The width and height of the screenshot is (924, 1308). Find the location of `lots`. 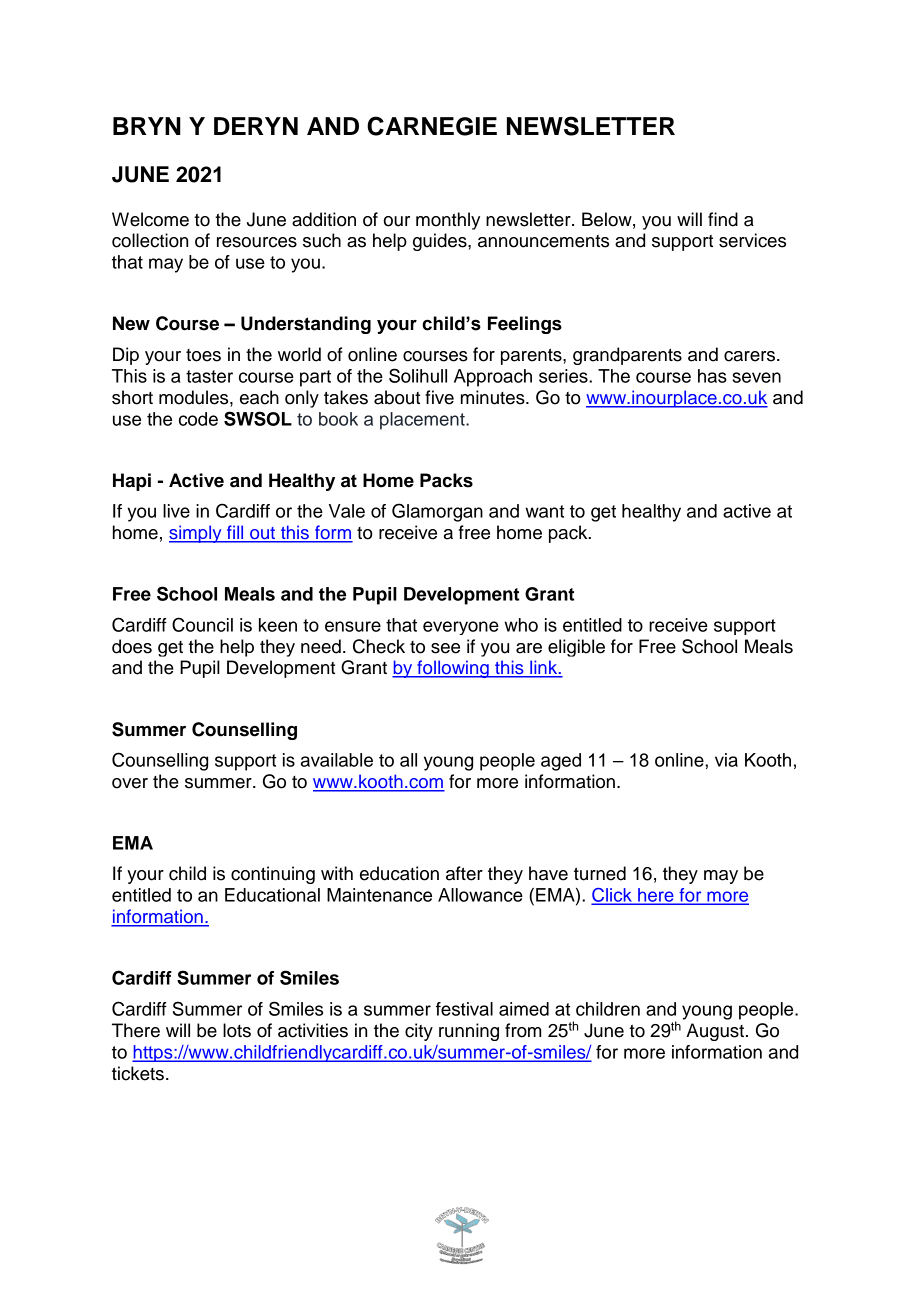

lots is located at coordinates (237, 1030).
